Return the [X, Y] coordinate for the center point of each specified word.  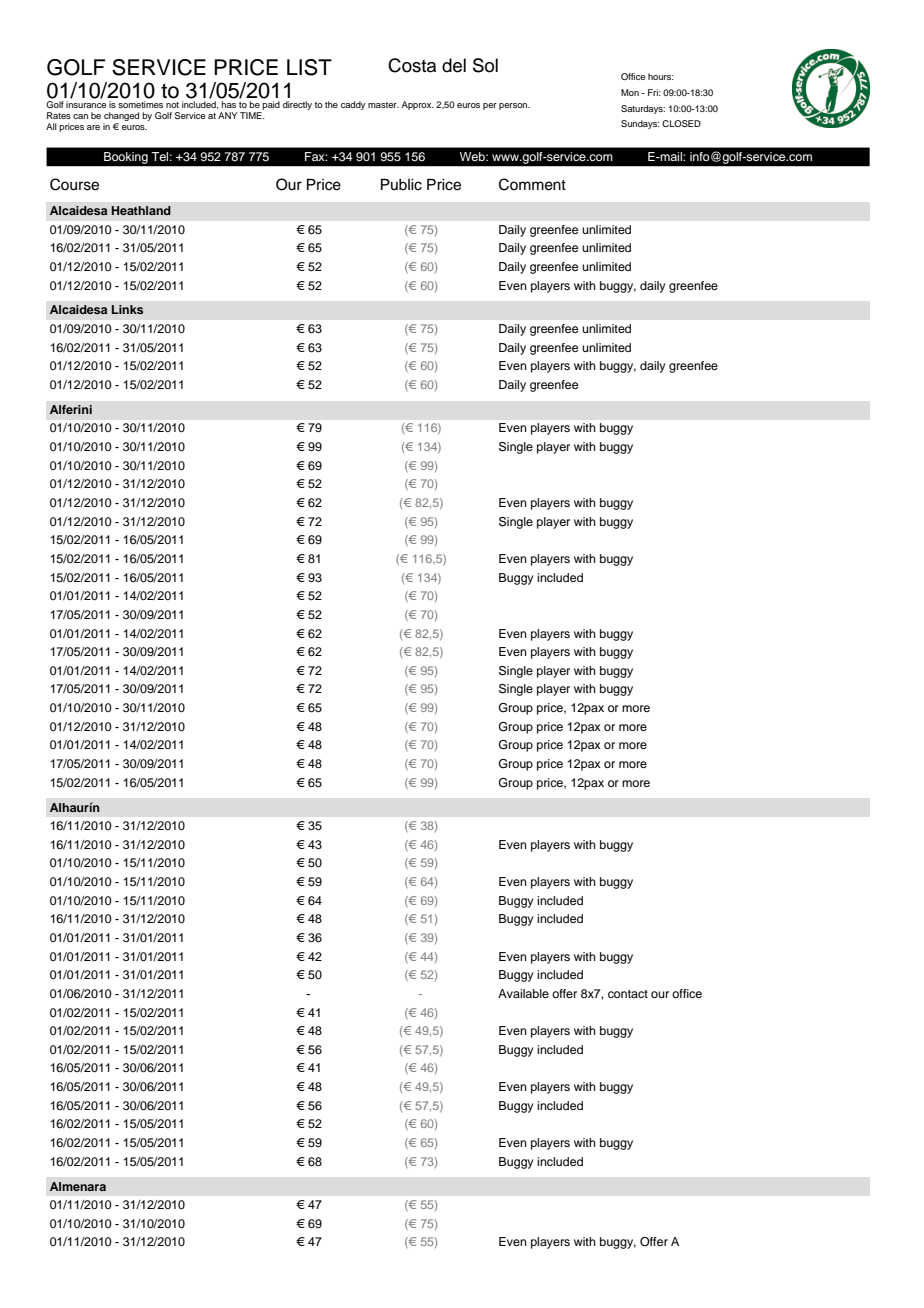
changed [121, 118]
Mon [630, 92]
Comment [532, 184]
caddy [353, 105]
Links [127, 309]
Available [523, 993]
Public [401, 185]
